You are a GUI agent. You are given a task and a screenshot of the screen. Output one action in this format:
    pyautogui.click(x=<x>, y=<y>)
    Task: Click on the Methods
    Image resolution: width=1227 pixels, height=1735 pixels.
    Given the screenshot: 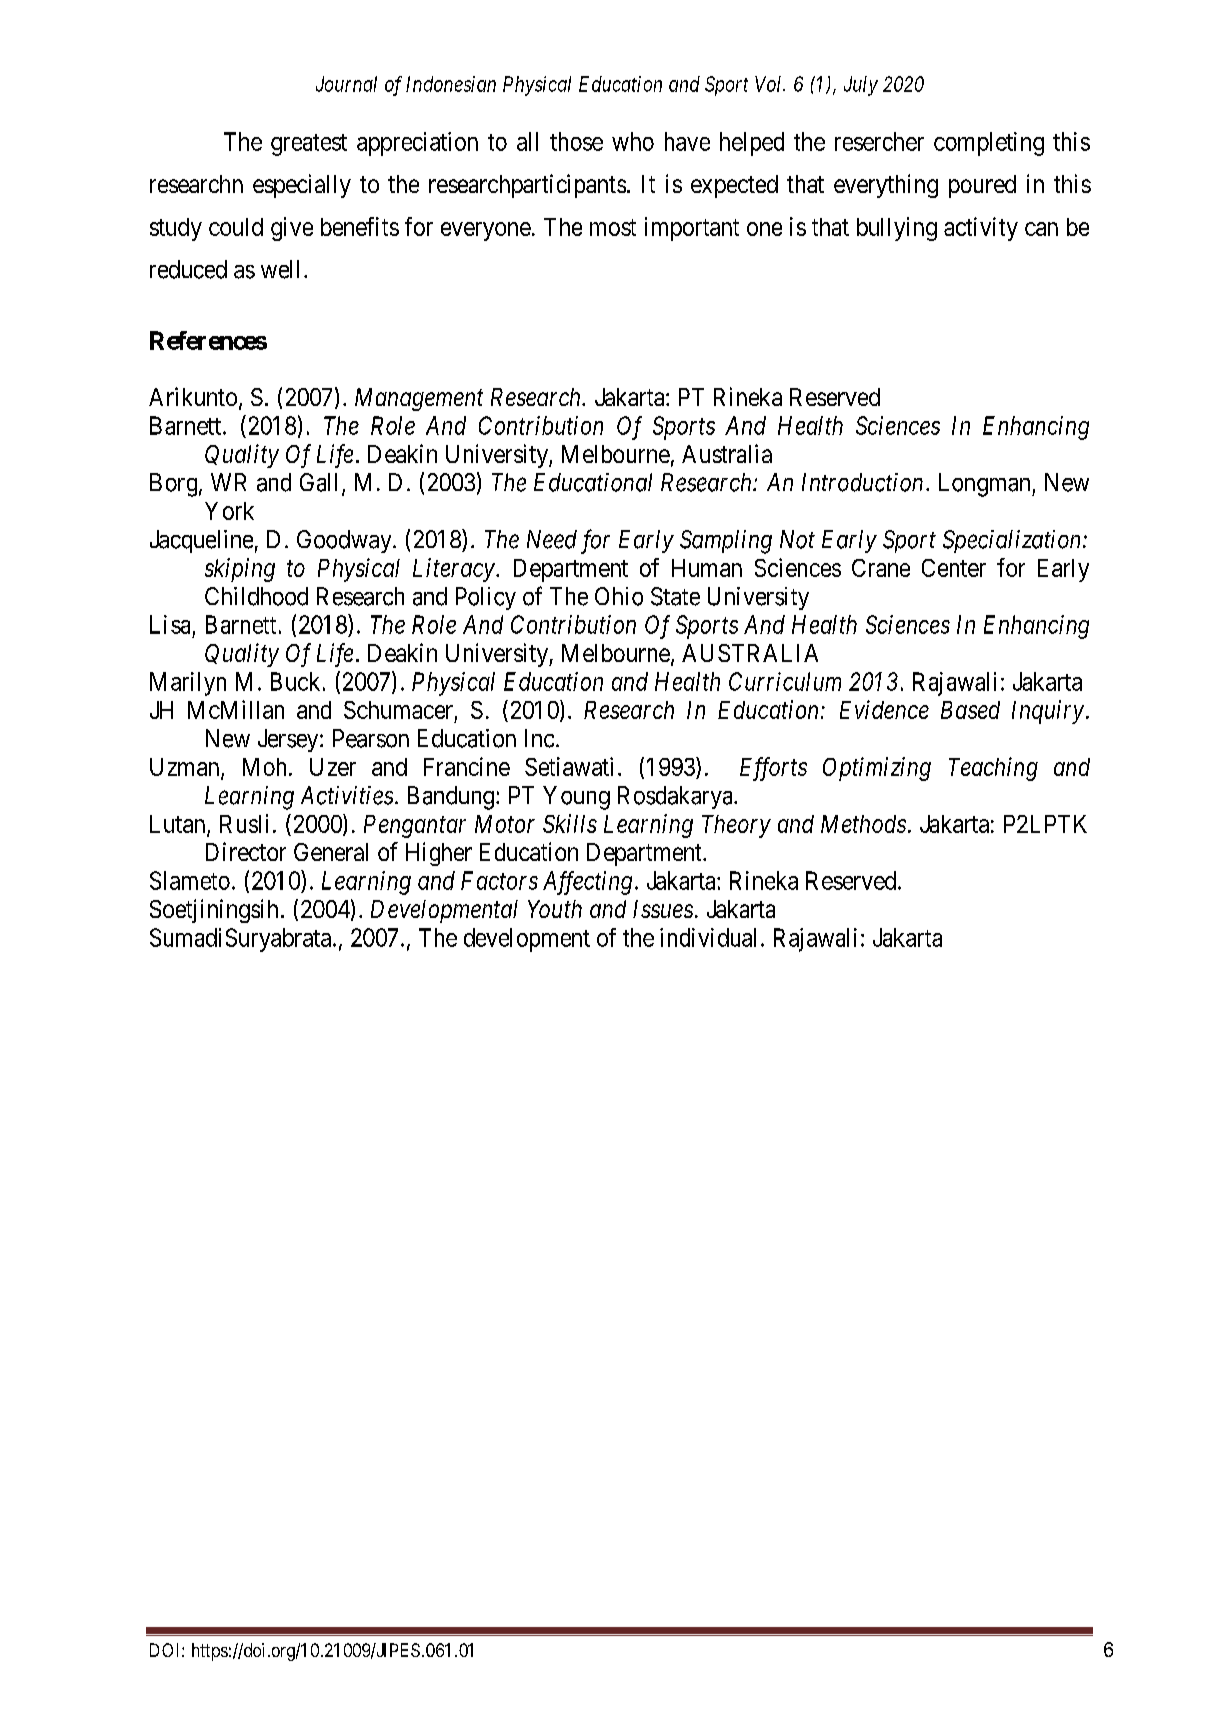 What is the action you would take?
    pyautogui.click(x=863, y=824)
